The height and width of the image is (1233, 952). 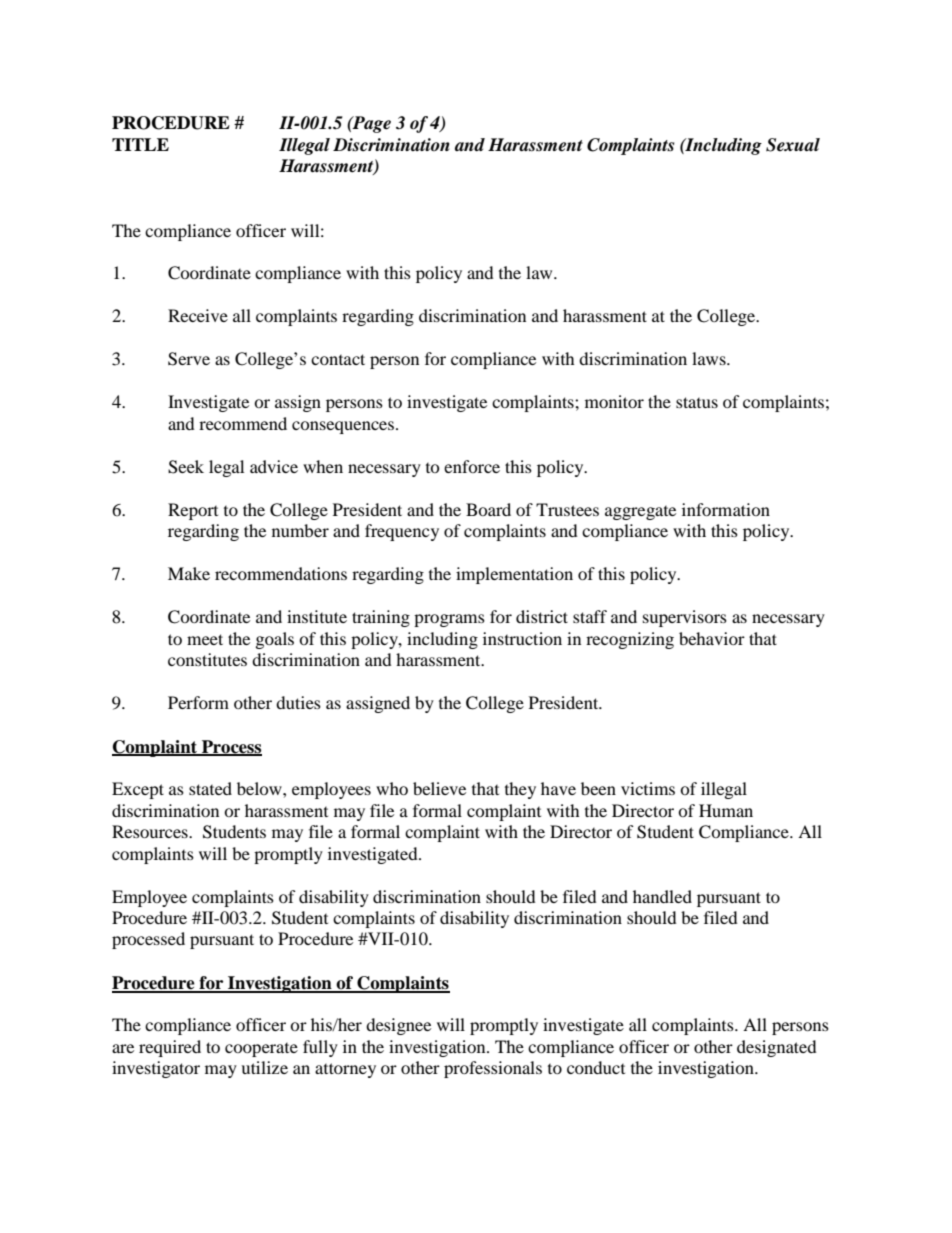 What do you see at coordinates (793, 145) in the image?
I see `Sexual` at bounding box center [793, 145].
